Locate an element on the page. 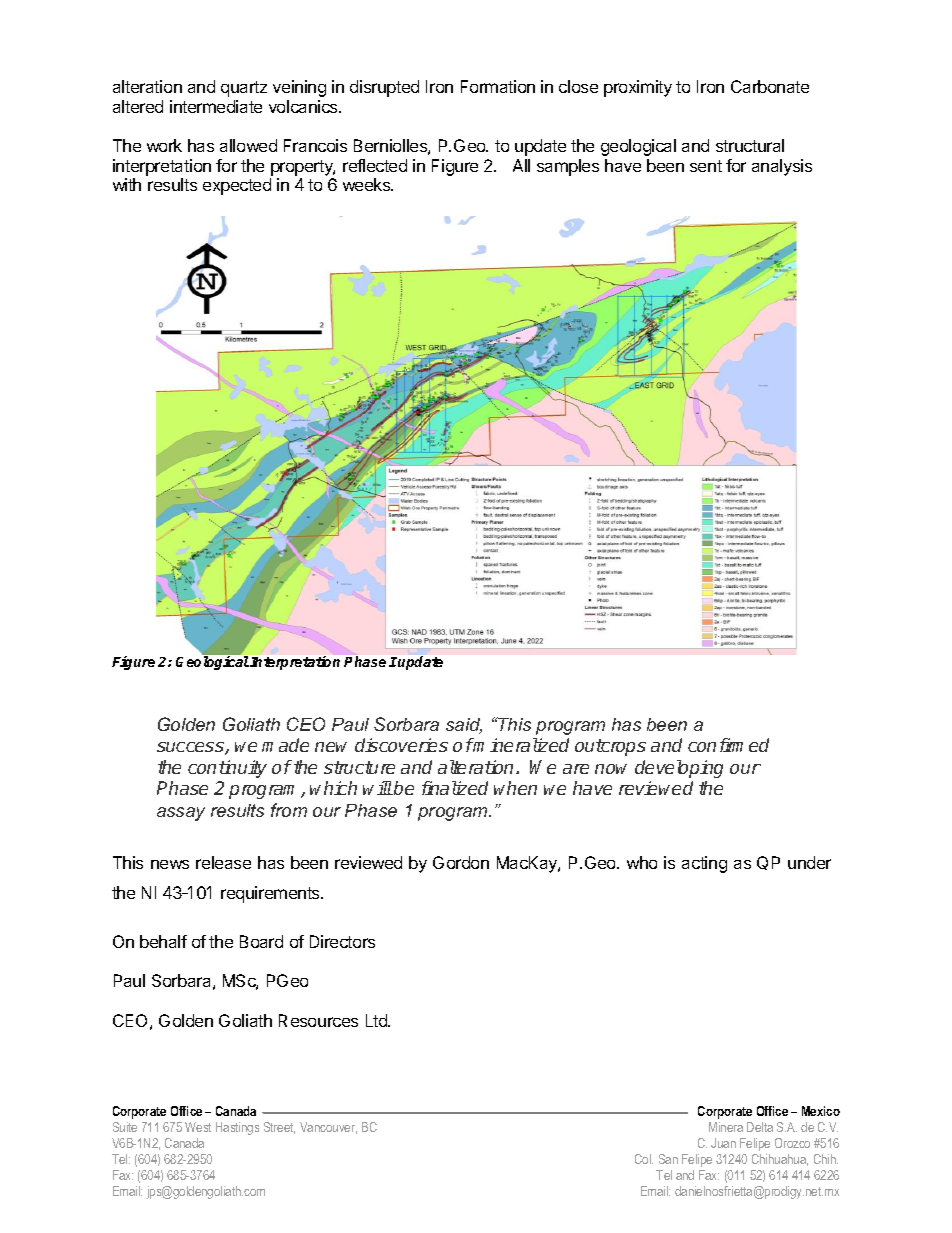 This document has height=1233, width=952. intermediate is located at coordinates (216, 106).
